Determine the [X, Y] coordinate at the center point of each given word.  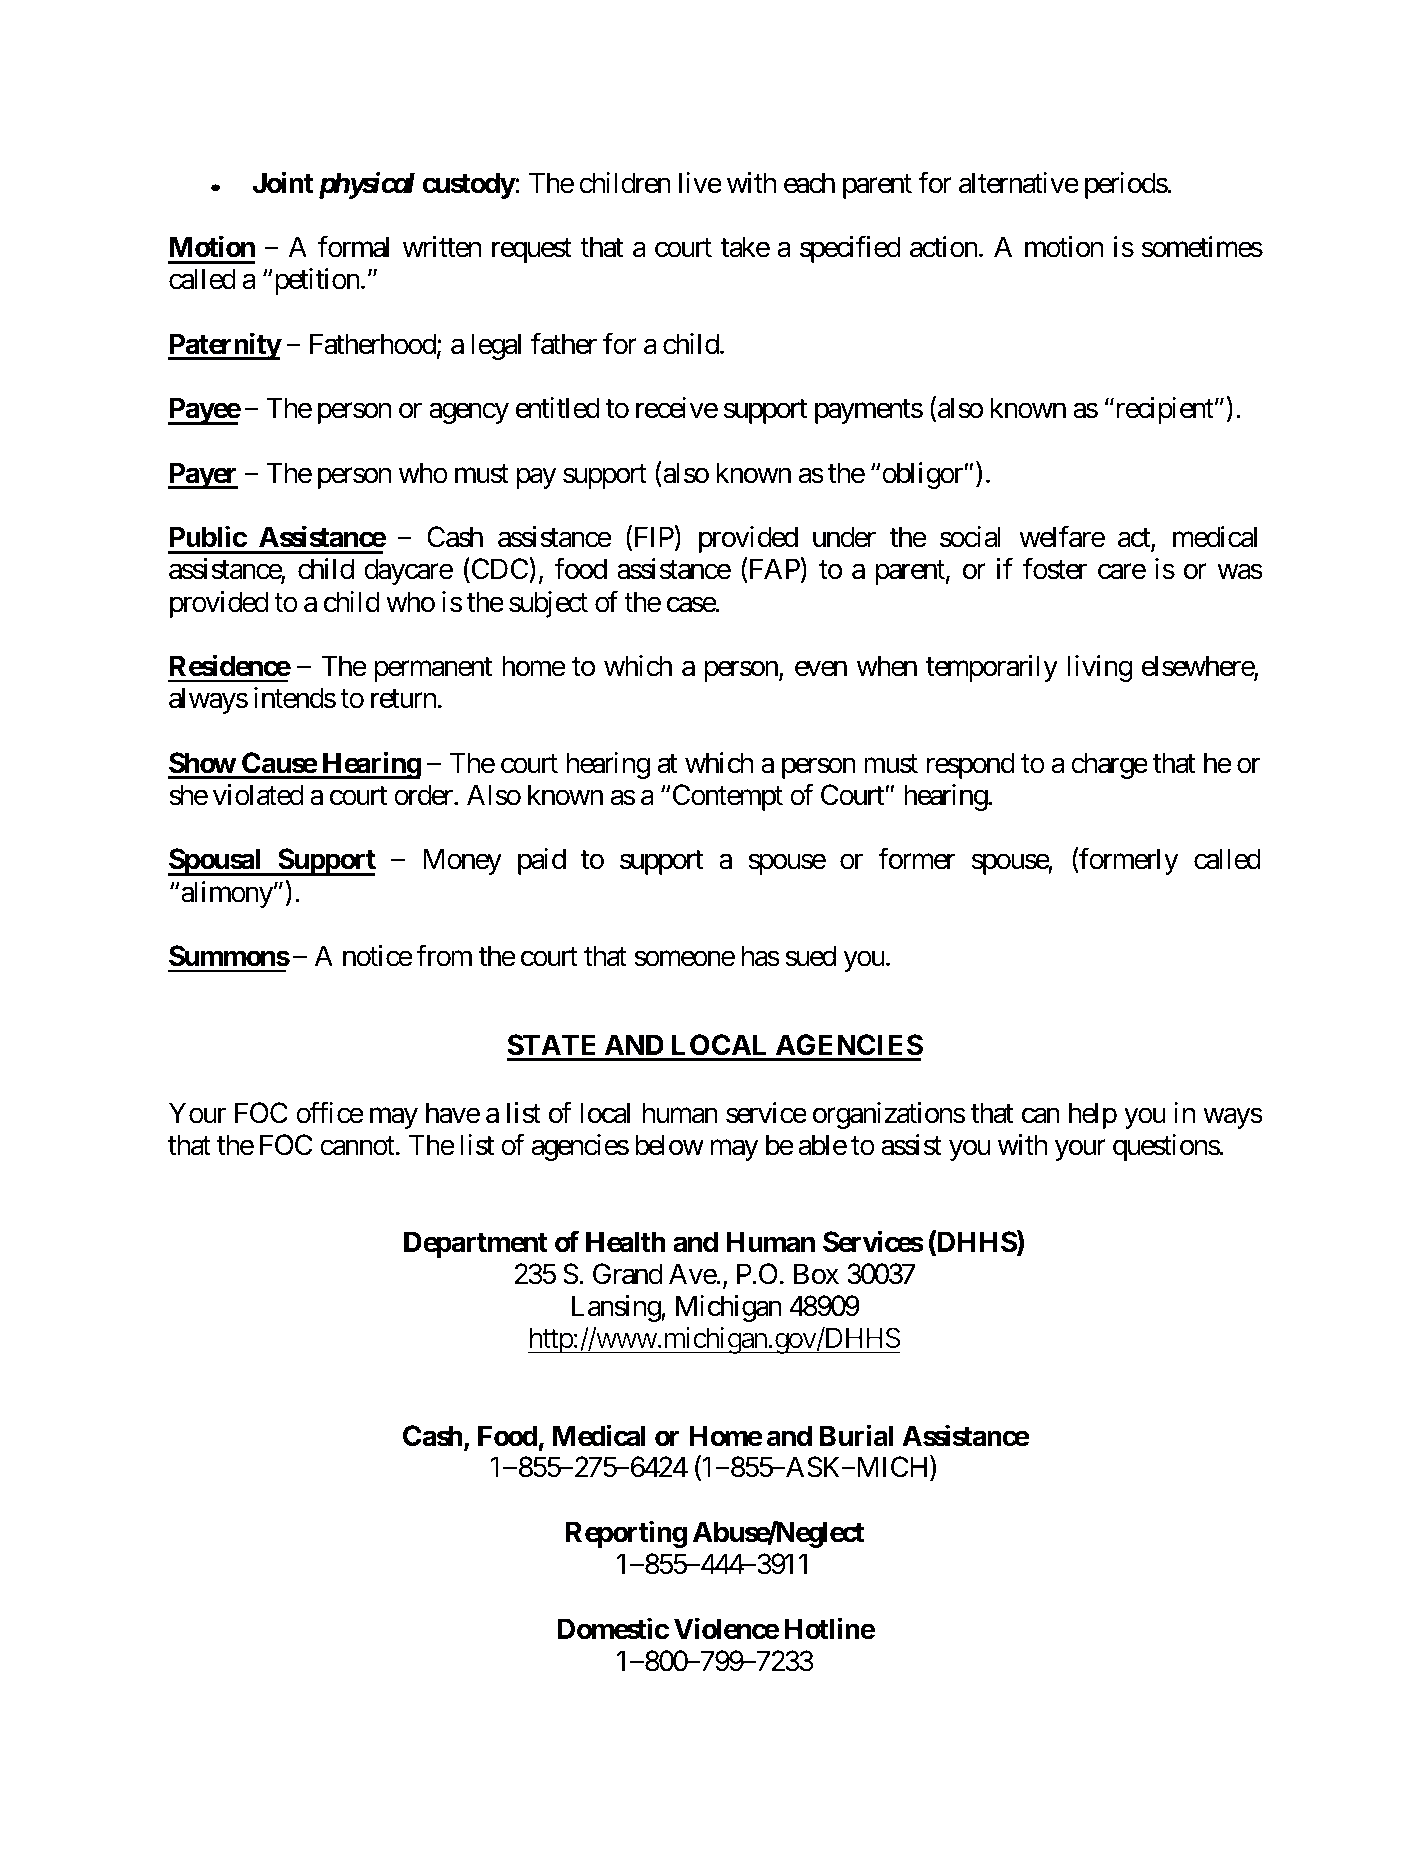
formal [353, 247]
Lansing [617, 1308]
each [809, 183]
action [944, 247]
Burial [856, 1435]
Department [476, 1244]
